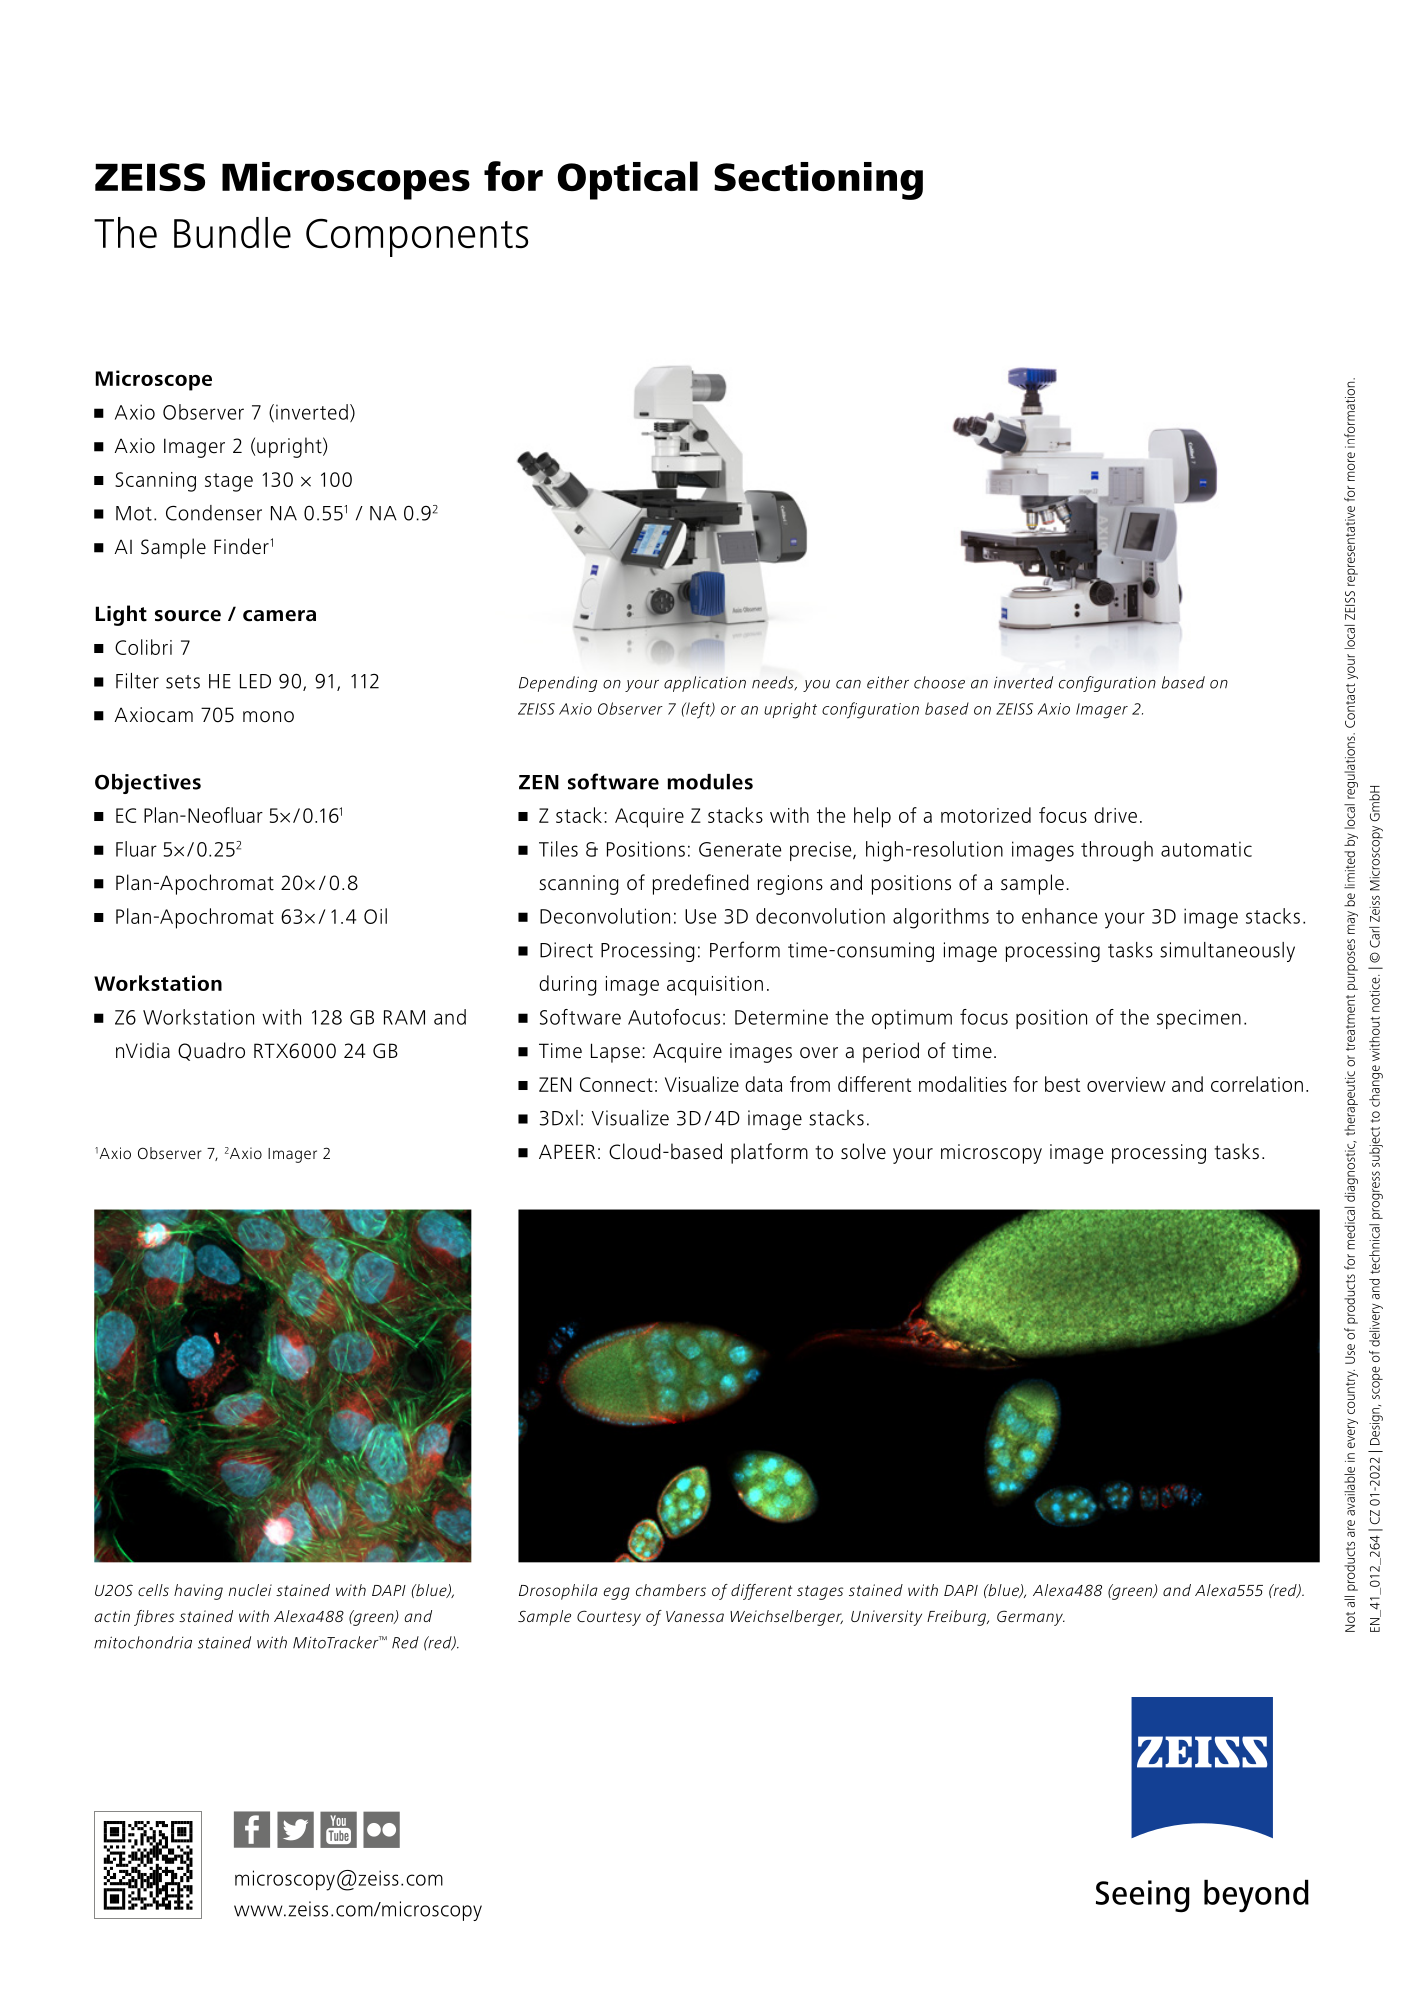 The width and height of the screenshot is (1414, 2000). What do you see at coordinates (818, 181) in the screenshot?
I see `Sectioning` at bounding box center [818, 181].
